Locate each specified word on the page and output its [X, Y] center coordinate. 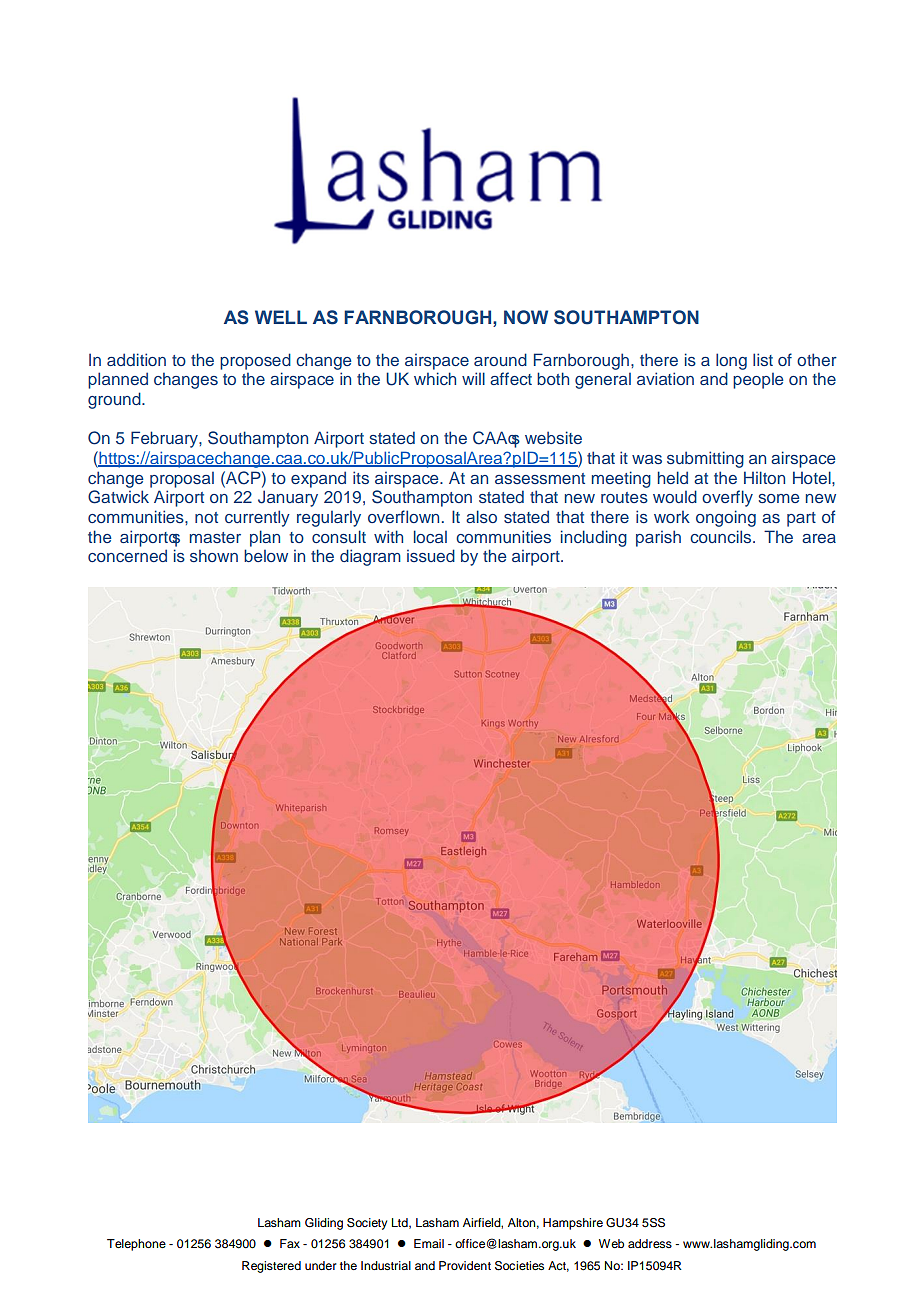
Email [429, 1243]
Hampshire [573, 1224]
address [650, 1243]
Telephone [136, 1245]
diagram [370, 557]
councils [722, 536]
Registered [271, 1267]
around [500, 359]
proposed [255, 361]
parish [658, 538]
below [266, 555]
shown [214, 555]
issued [431, 555]
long [731, 361]
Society [367, 1224]
